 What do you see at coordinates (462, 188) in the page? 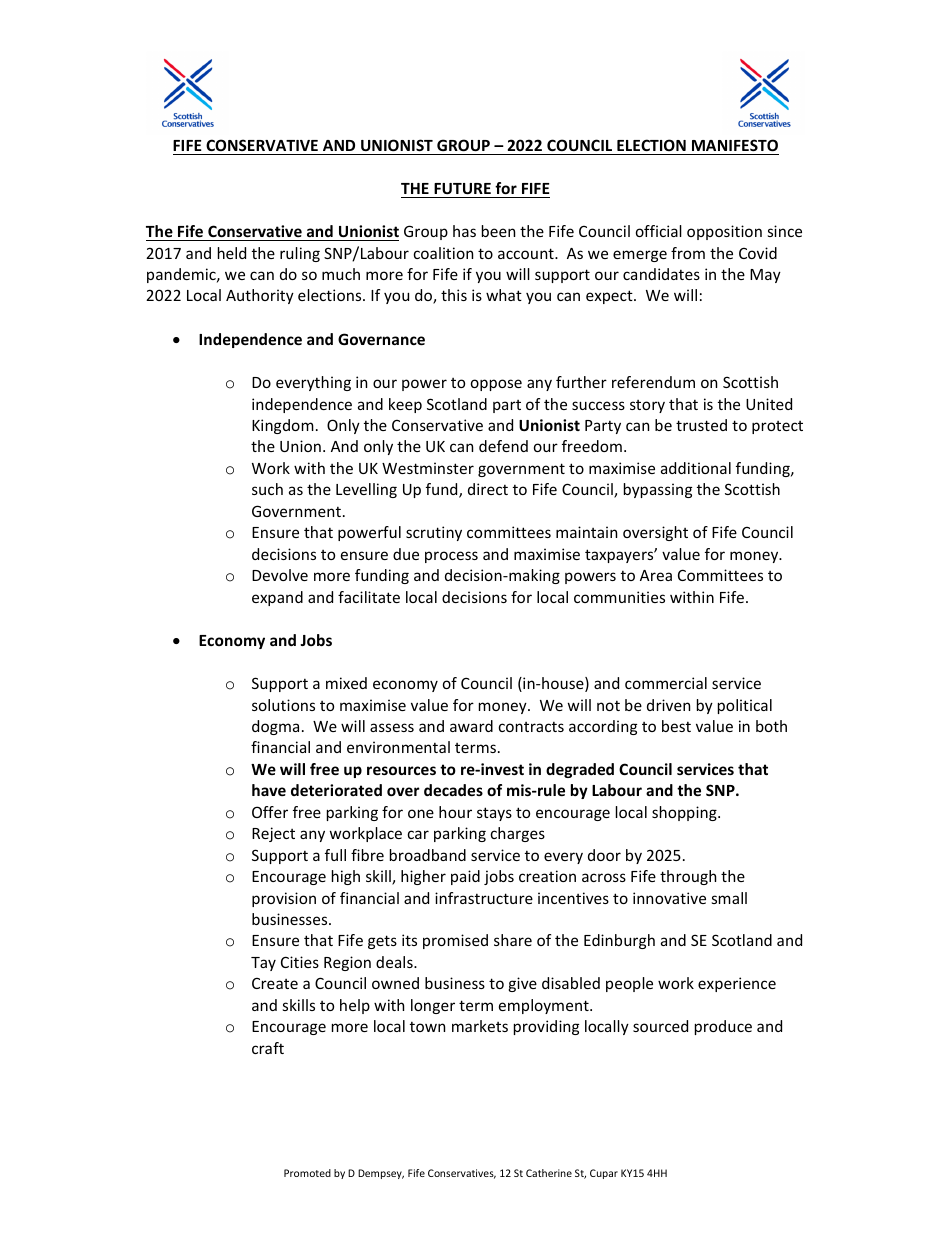
I see `FUTURE` at bounding box center [462, 188].
